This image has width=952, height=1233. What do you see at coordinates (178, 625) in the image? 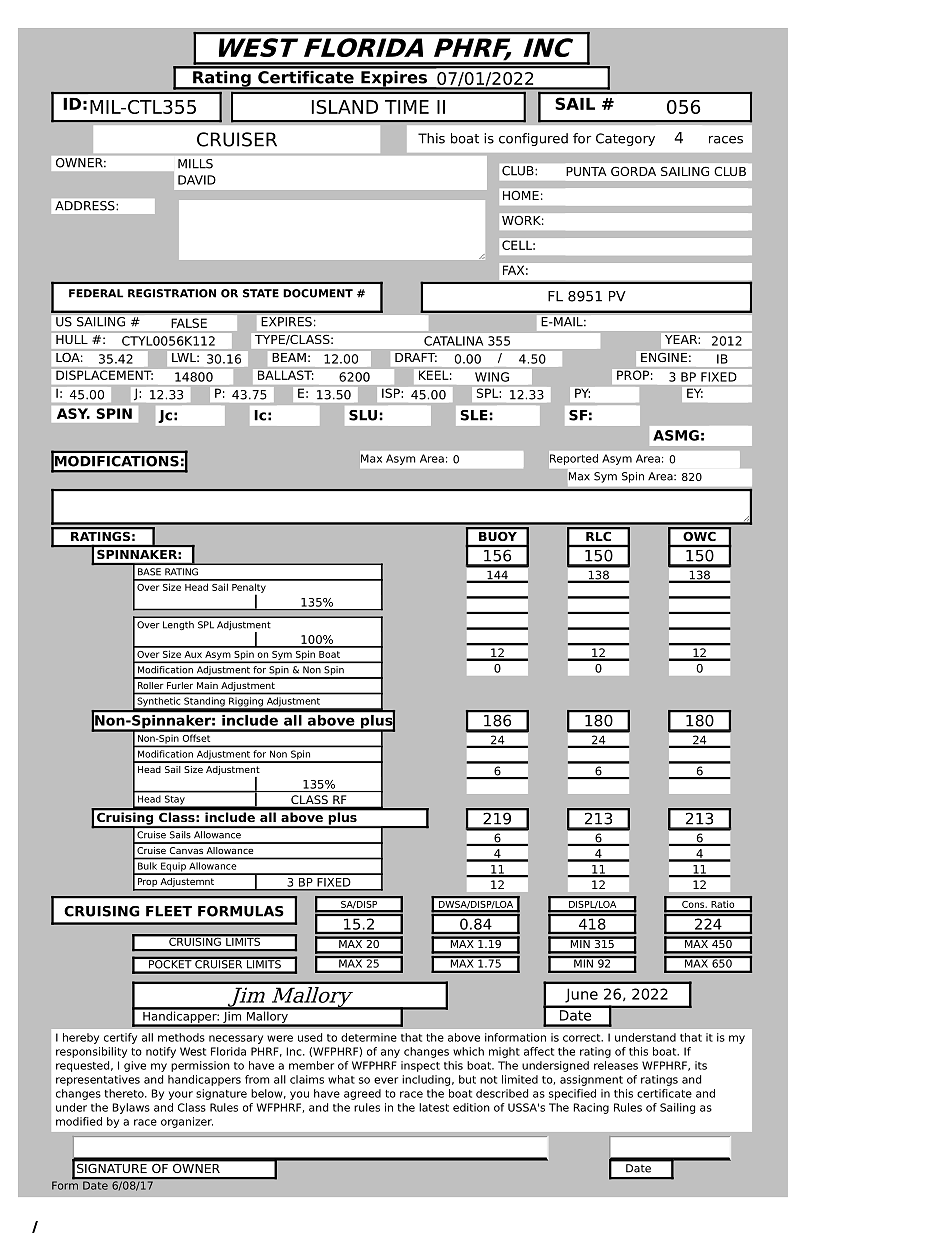
I see `Length` at bounding box center [178, 625].
